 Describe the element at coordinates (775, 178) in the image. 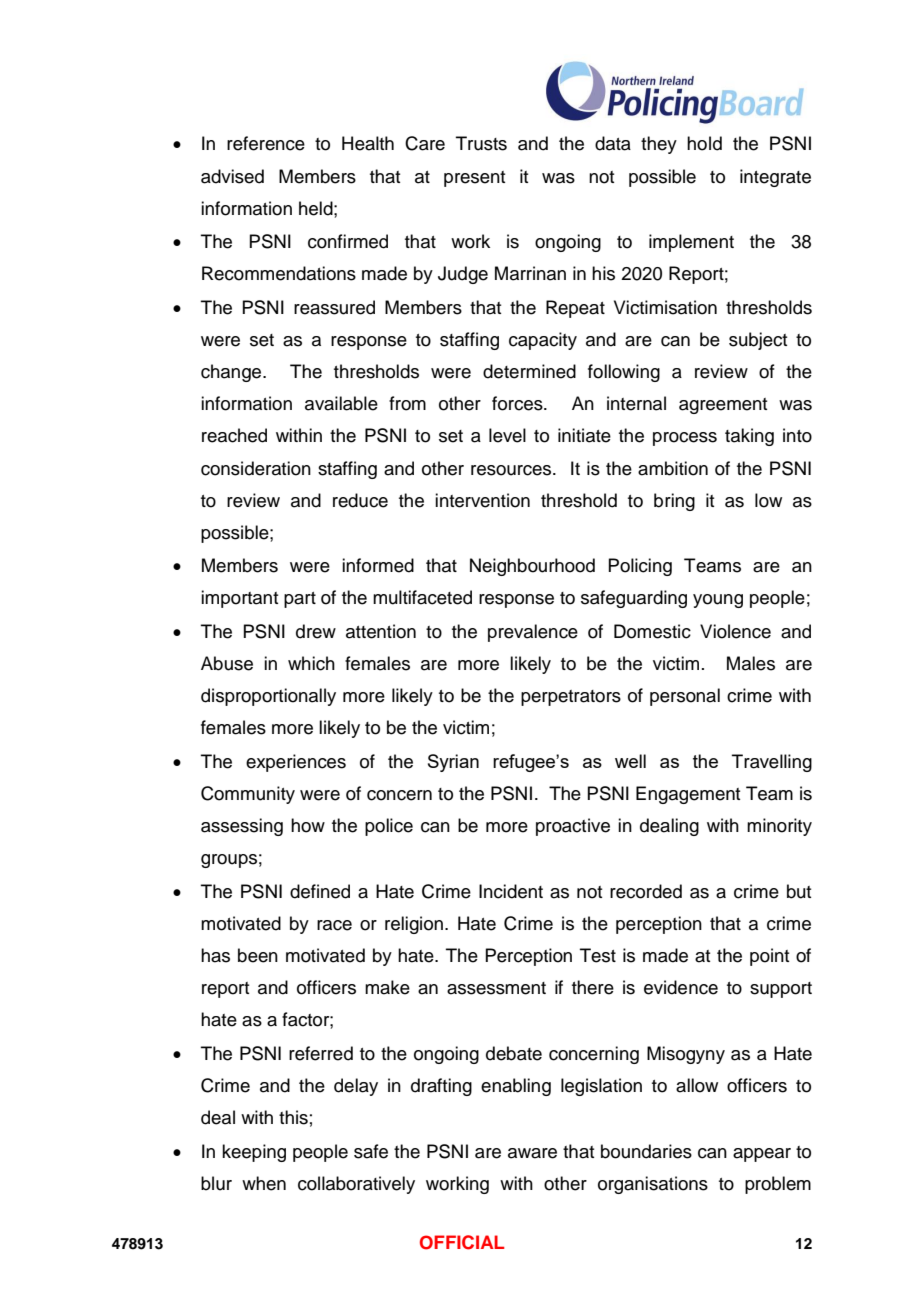

I see `integrate` at that location.
